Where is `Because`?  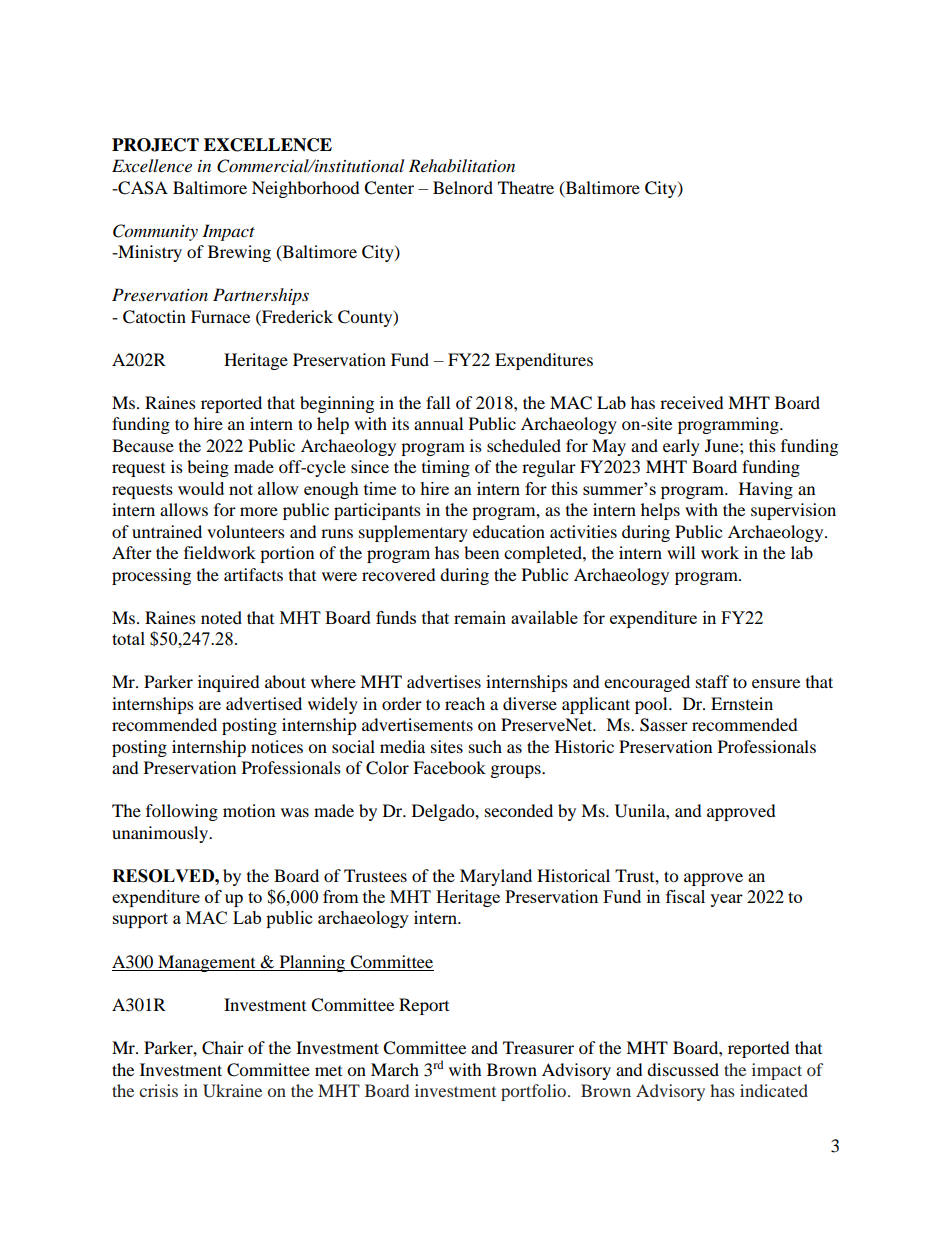 Because is located at coordinates (143, 445).
